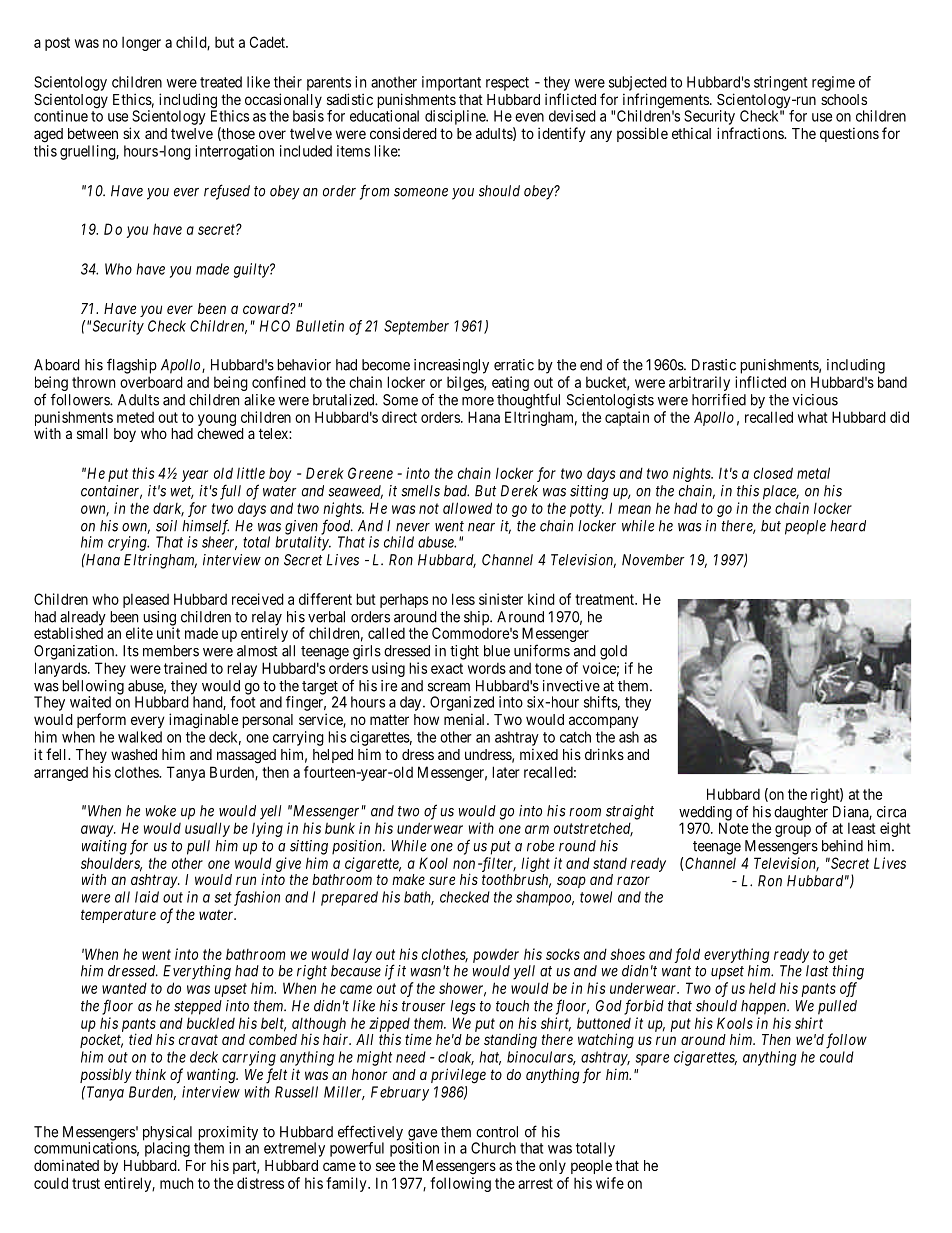  Describe the element at coordinates (463, 599) in the screenshot. I see `less` at that location.
